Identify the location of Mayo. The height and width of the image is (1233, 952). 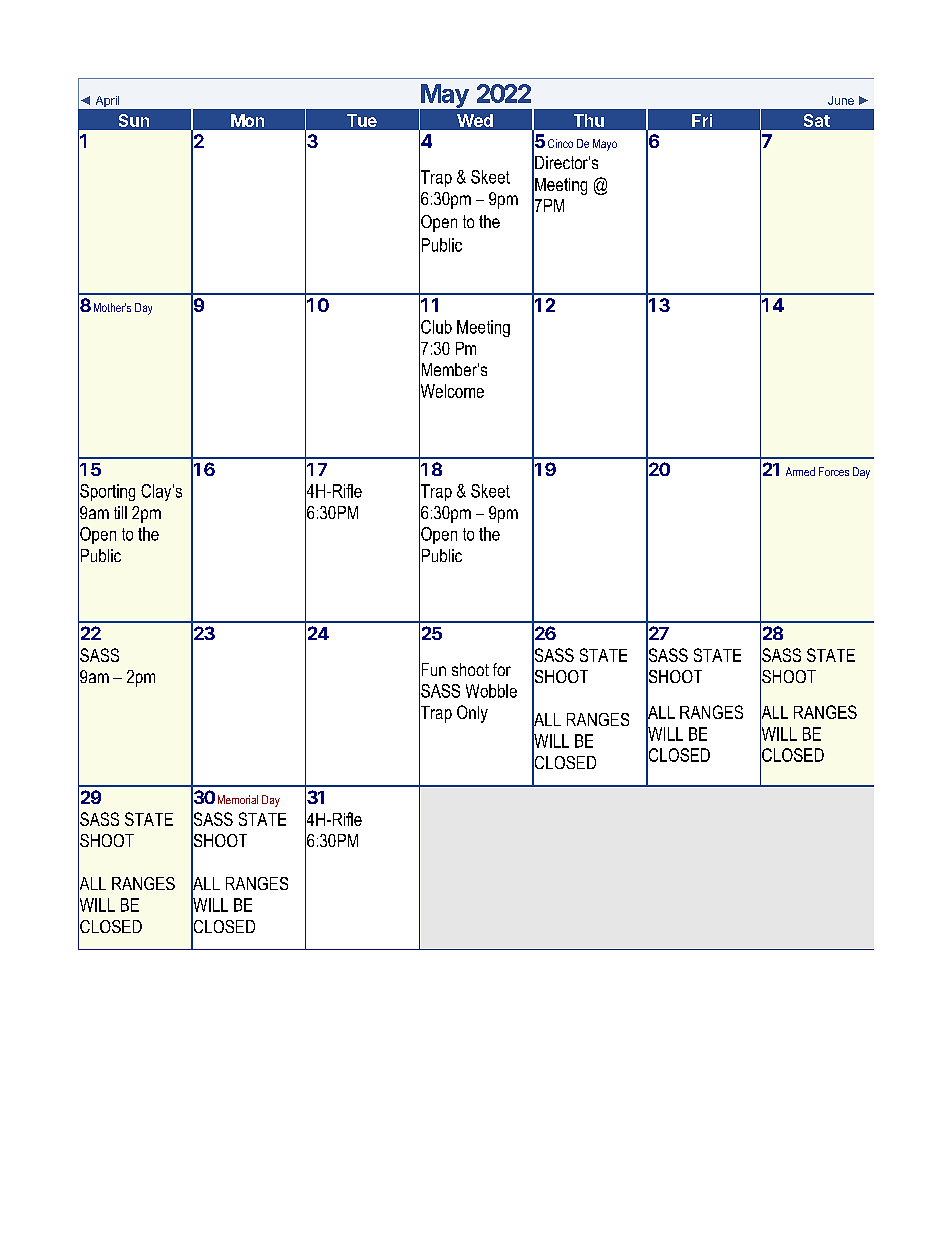
(605, 145).
